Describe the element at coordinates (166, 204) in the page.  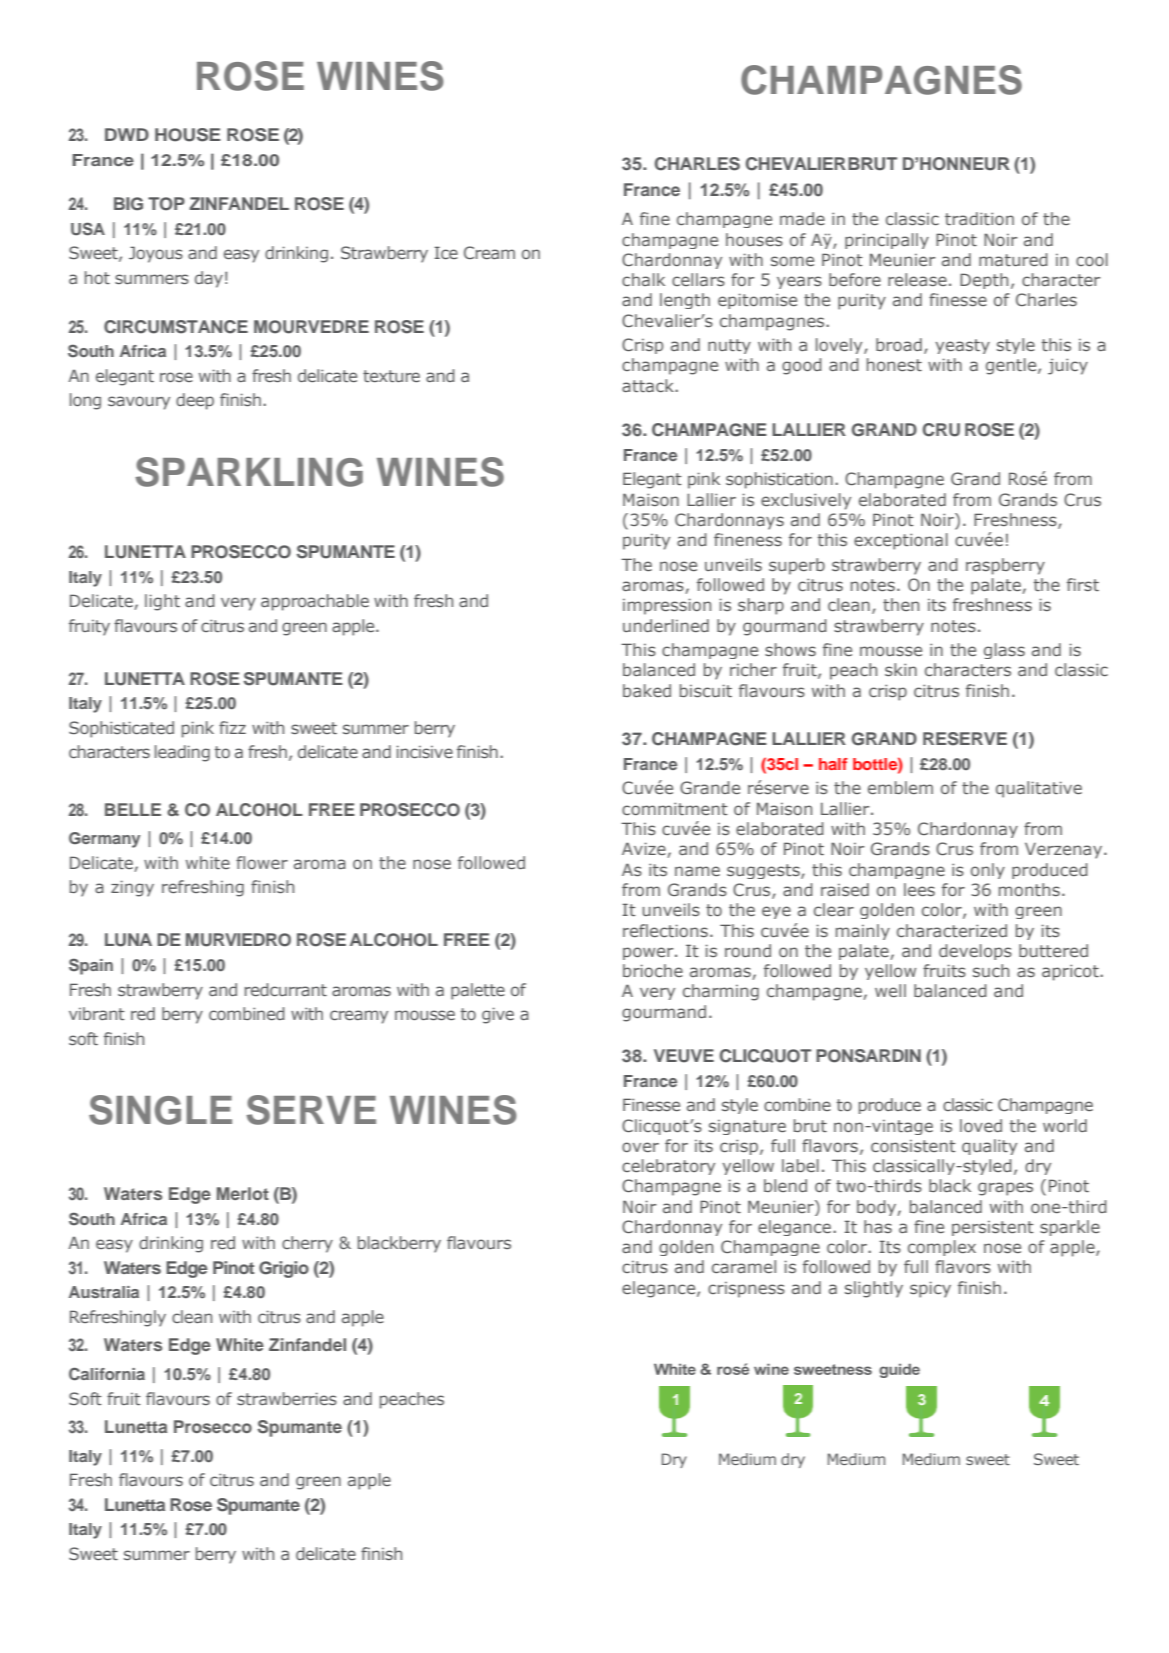
I see `TOP` at that location.
